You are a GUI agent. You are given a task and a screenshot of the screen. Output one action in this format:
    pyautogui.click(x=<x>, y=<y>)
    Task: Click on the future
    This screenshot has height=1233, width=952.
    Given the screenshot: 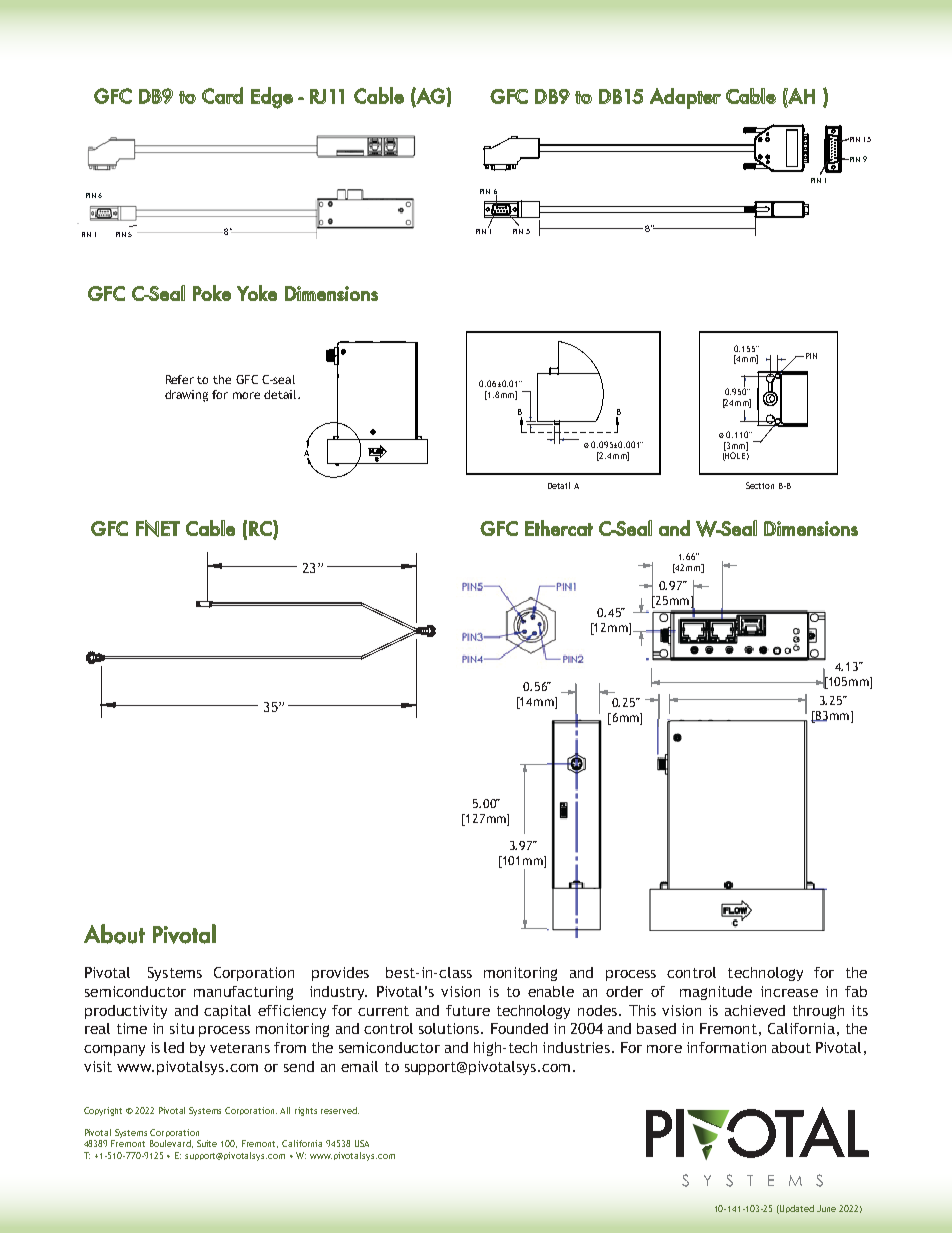 What is the action you would take?
    pyautogui.click(x=468, y=1010)
